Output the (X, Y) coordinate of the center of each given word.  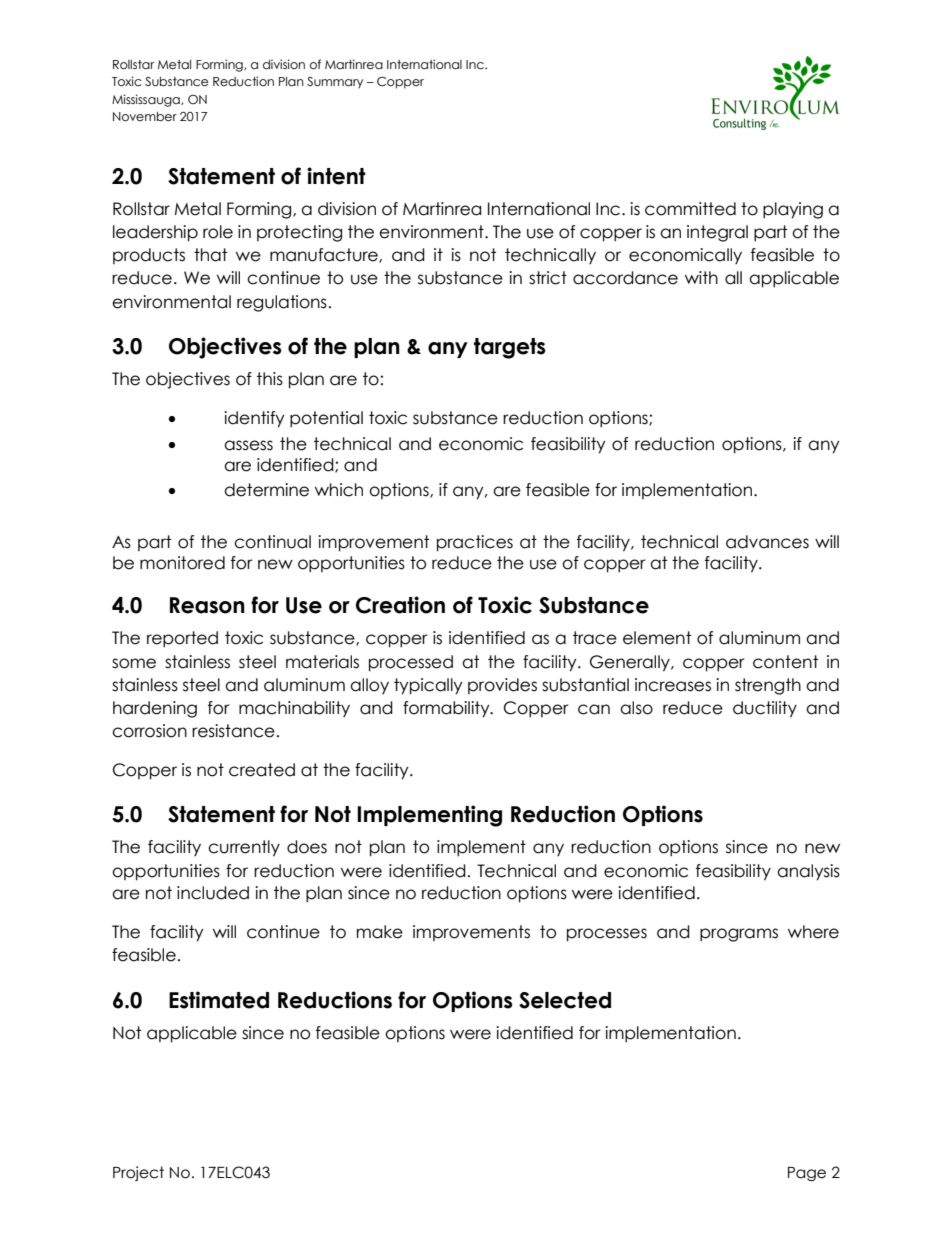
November (145, 117)
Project (138, 1173)
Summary (335, 83)
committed (690, 209)
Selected (565, 1000)
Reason (207, 605)
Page (807, 1174)
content (785, 662)
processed (411, 663)
